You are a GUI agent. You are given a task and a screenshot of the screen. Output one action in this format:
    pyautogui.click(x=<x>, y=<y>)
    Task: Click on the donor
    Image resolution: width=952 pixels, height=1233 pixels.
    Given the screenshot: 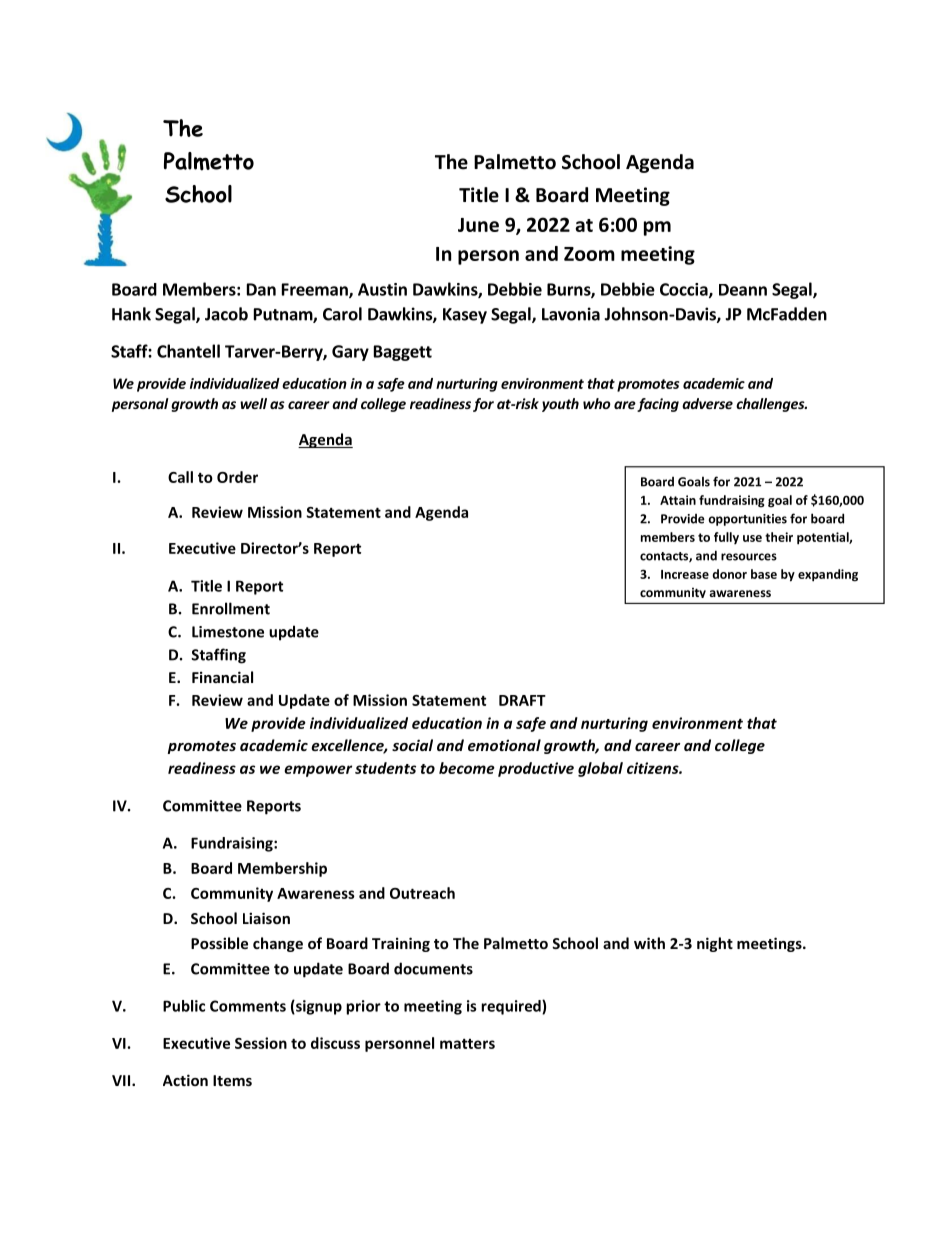 What is the action you would take?
    pyautogui.click(x=729, y=574)
